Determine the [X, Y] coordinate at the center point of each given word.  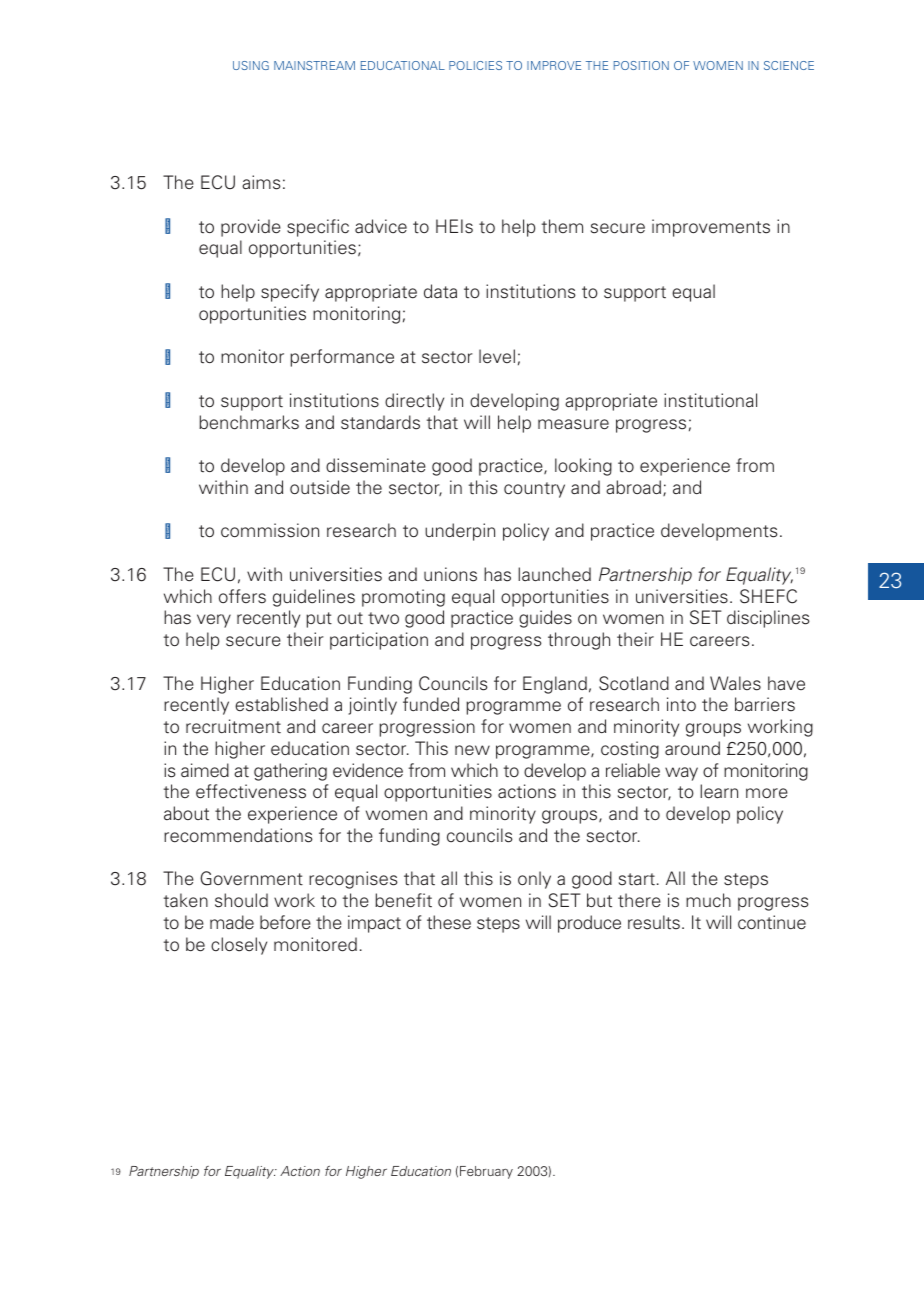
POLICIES [475, 65]
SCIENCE [789, 65]
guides [545, 619]
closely [239, 946]
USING [251, 65]
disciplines [768, 619]
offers [242, 596]
